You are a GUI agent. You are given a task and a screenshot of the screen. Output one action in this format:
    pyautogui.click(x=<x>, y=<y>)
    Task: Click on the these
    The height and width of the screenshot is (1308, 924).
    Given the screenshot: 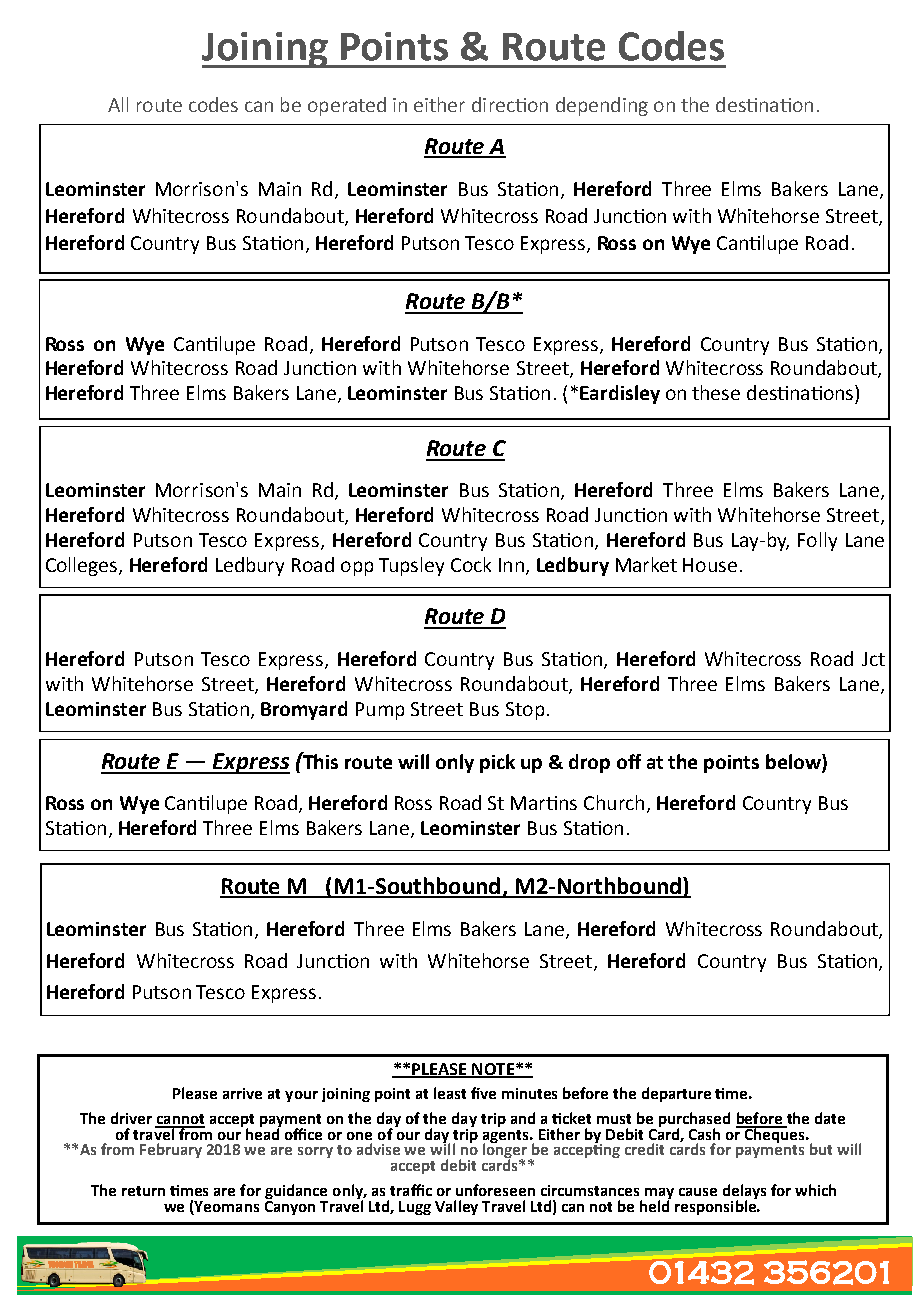 What is the action you would take?
    pyautogui.click(x=716, y=392)
